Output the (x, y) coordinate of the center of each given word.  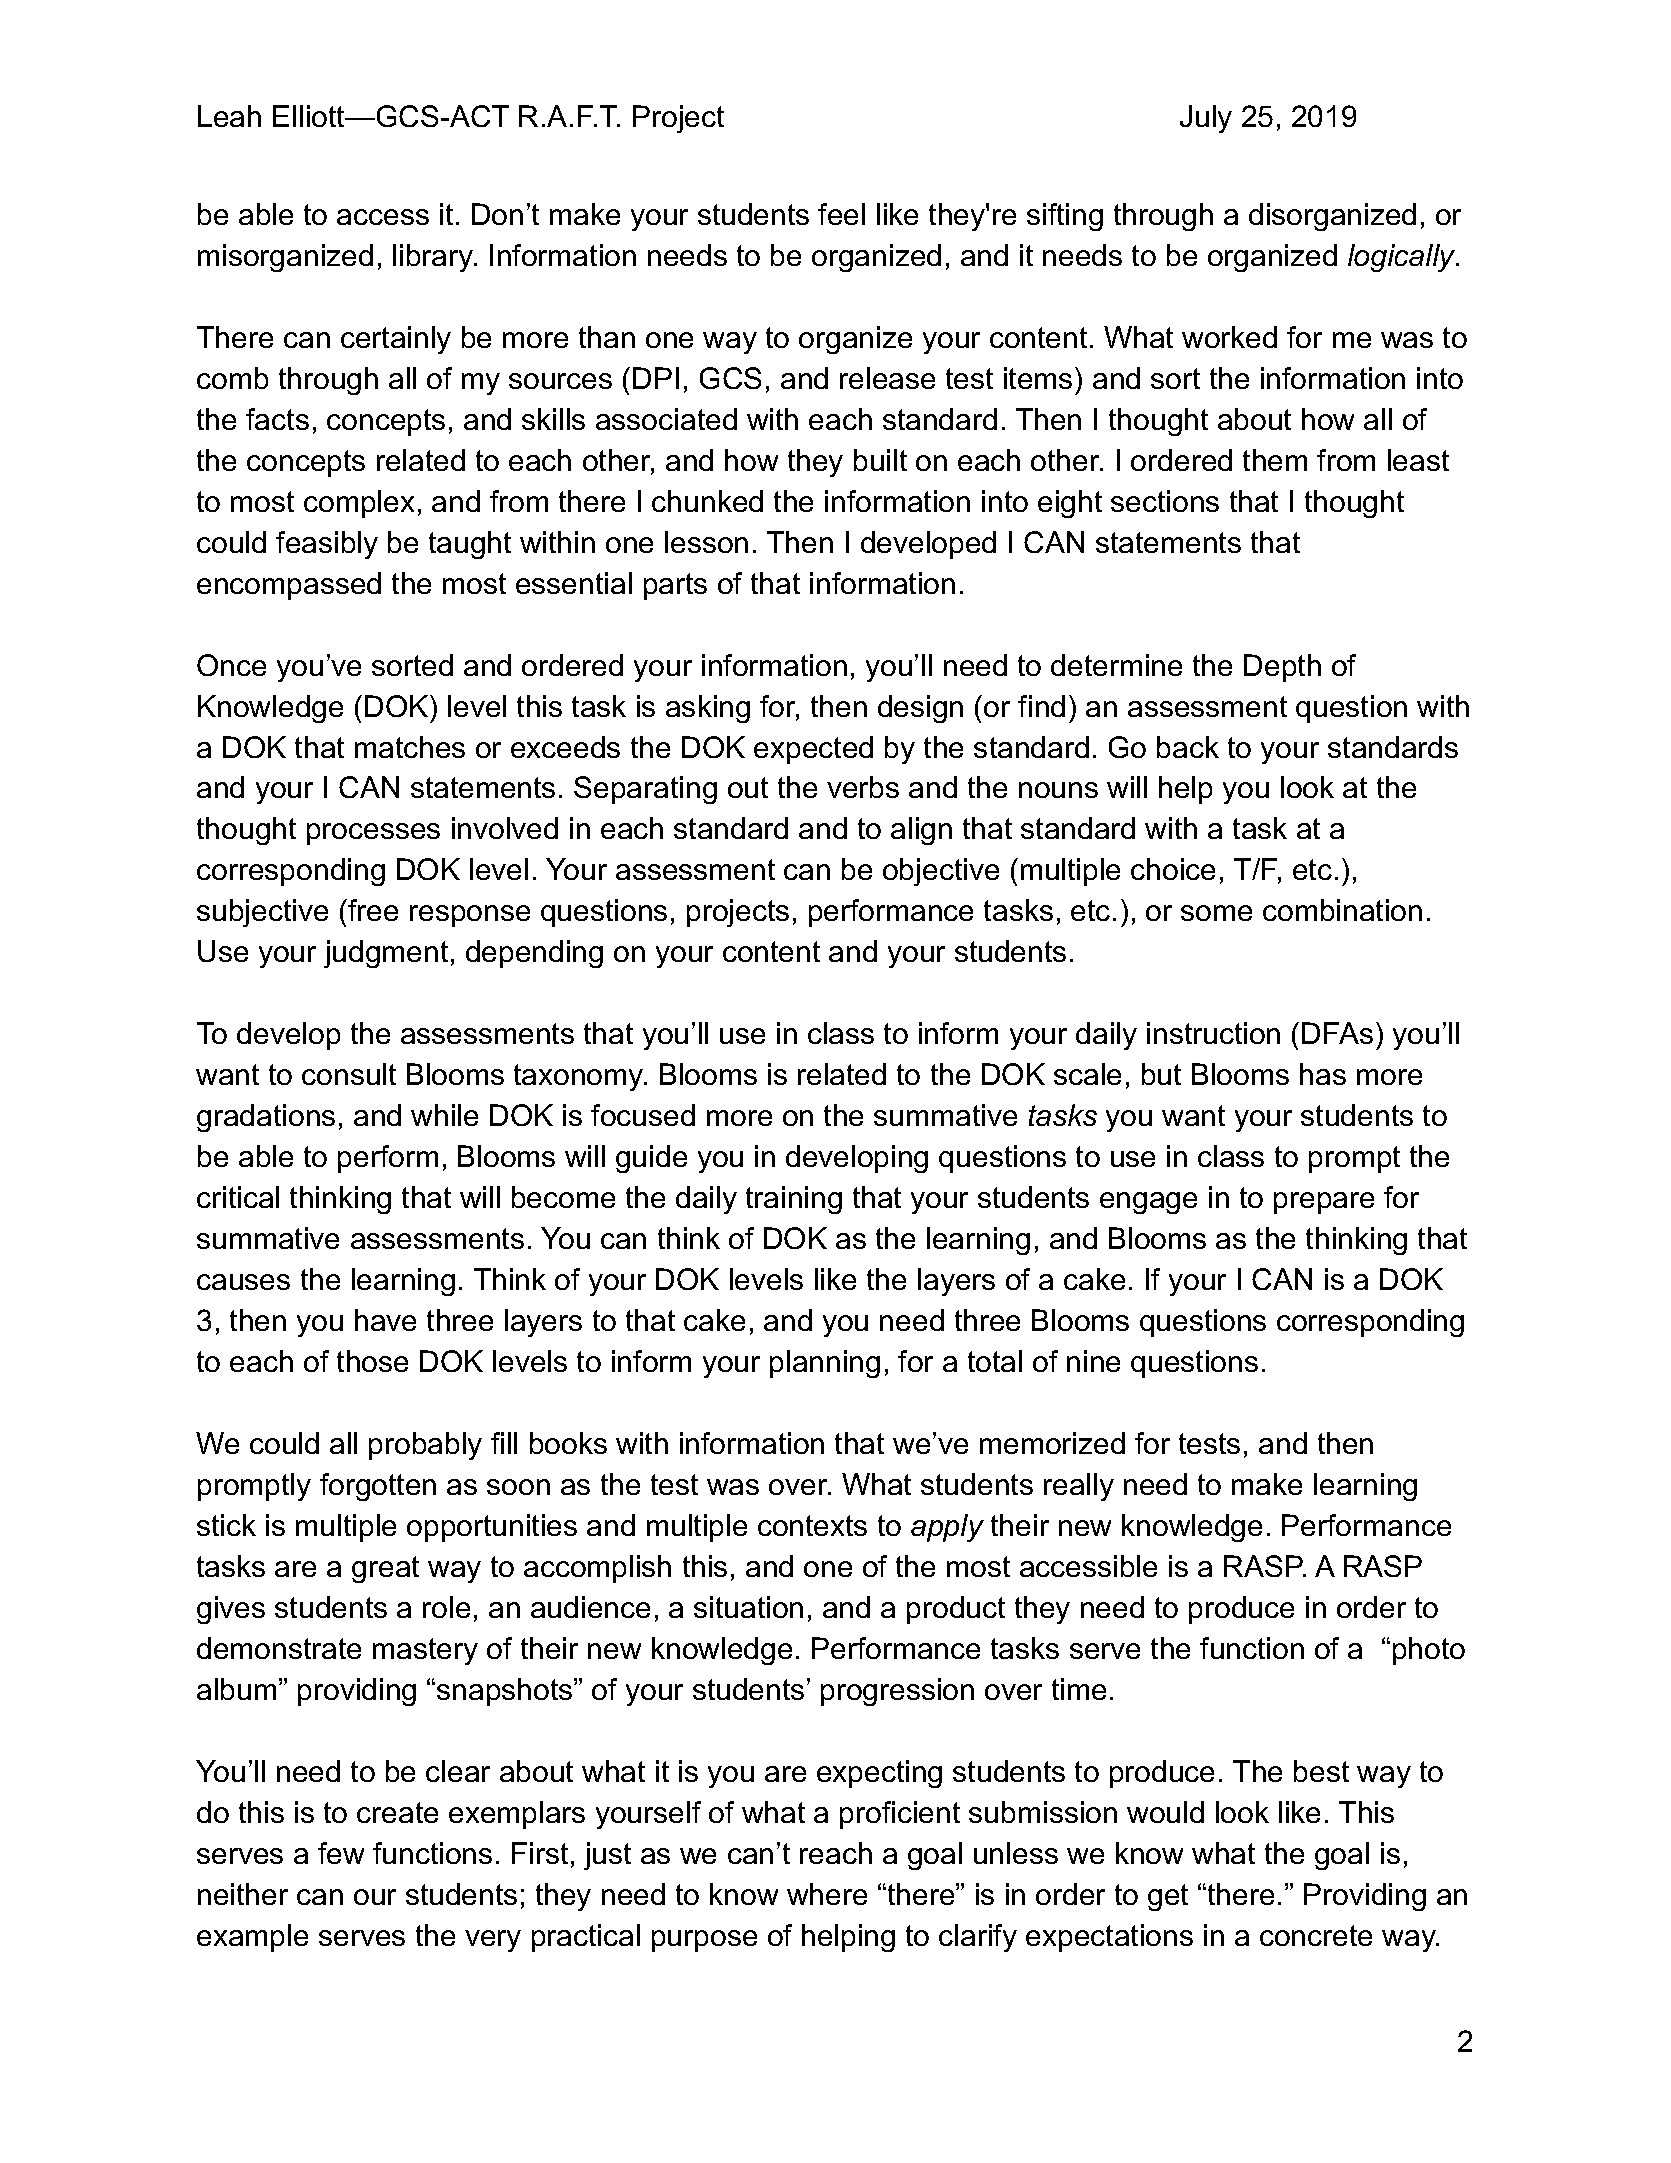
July (1206, 119)
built (880, 460)
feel (841, 214)
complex (359, 504)
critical (238, 1197)
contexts (812, 1525)
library (434, 258)
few (341, 1853)
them (1275, 460)
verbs (863, 787)
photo (1429, 1651)
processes (373, 834)
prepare (1324, 1203)
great (385, 1569)
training (794, 1200)
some (1216, 913)
